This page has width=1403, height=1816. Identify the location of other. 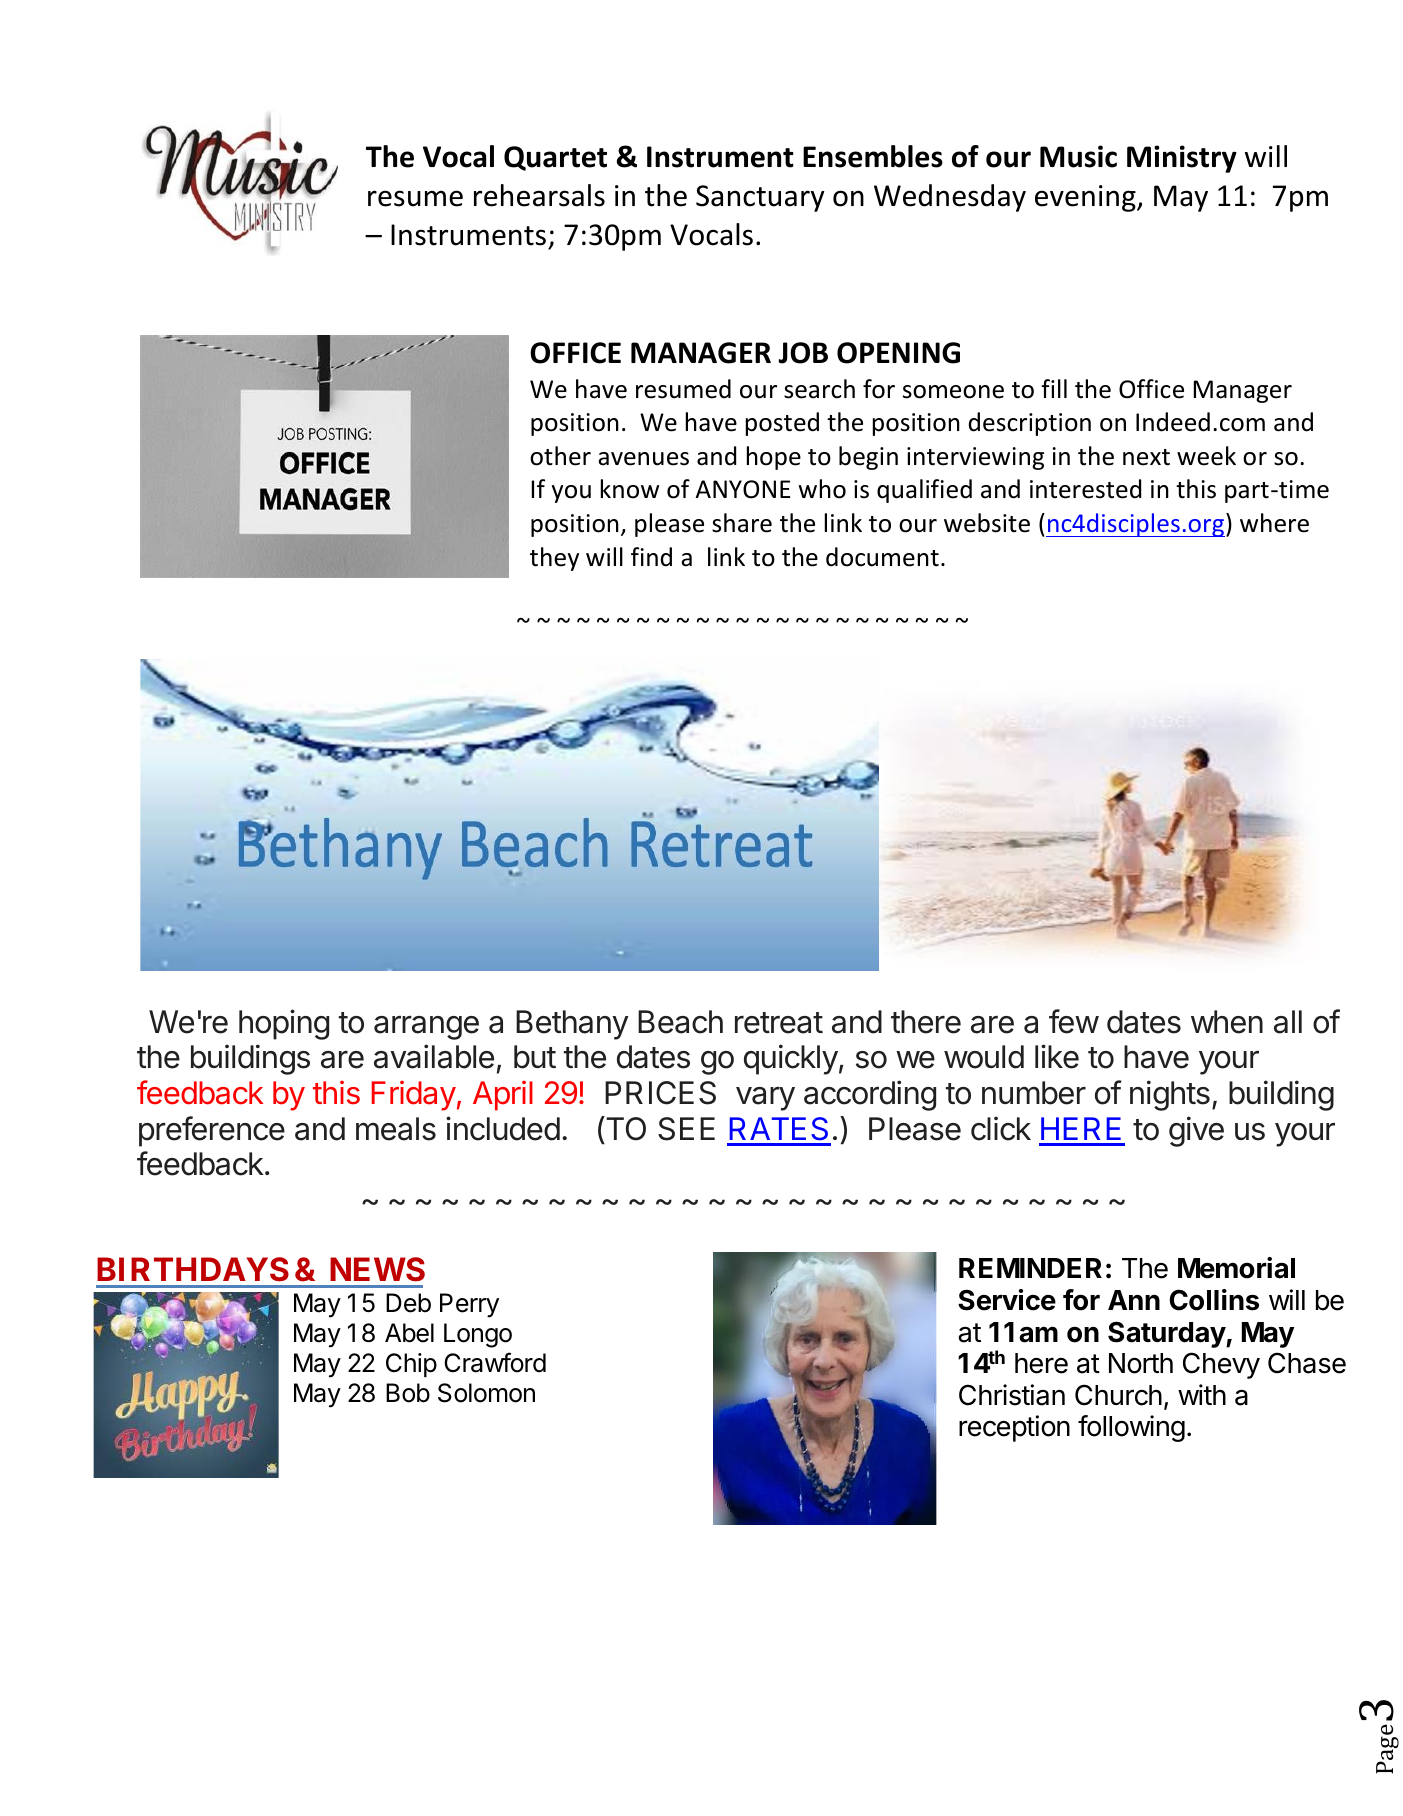
(560, 456).
